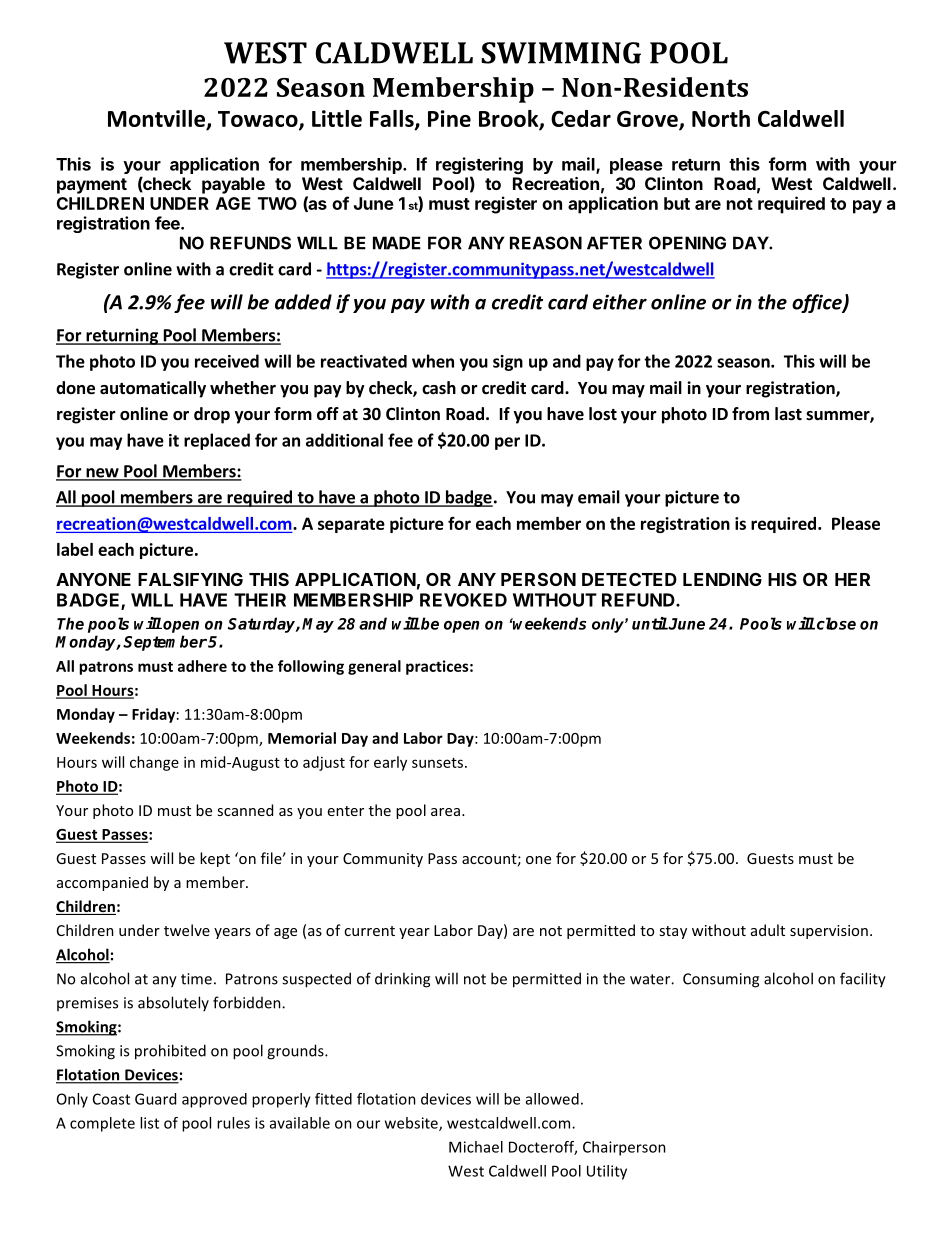 Image resolution: width=952 pixels, height=1233 pixels. What do you see at coordinates (721, 118) in the document?
I see `North` at bounding box center [721, 118].
